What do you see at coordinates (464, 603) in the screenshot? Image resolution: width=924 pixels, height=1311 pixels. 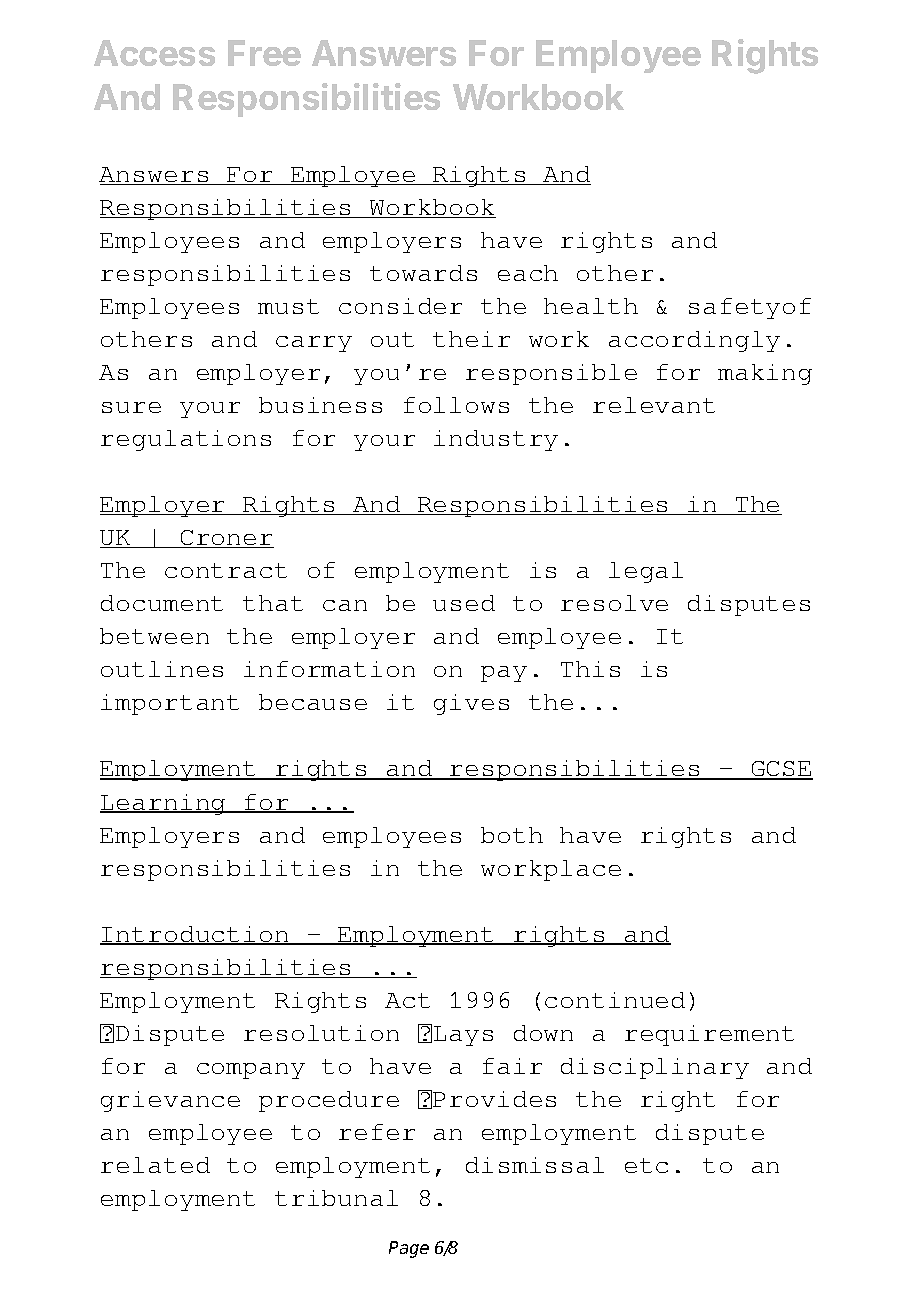 I see `used` at bounding box center [464, 603].
